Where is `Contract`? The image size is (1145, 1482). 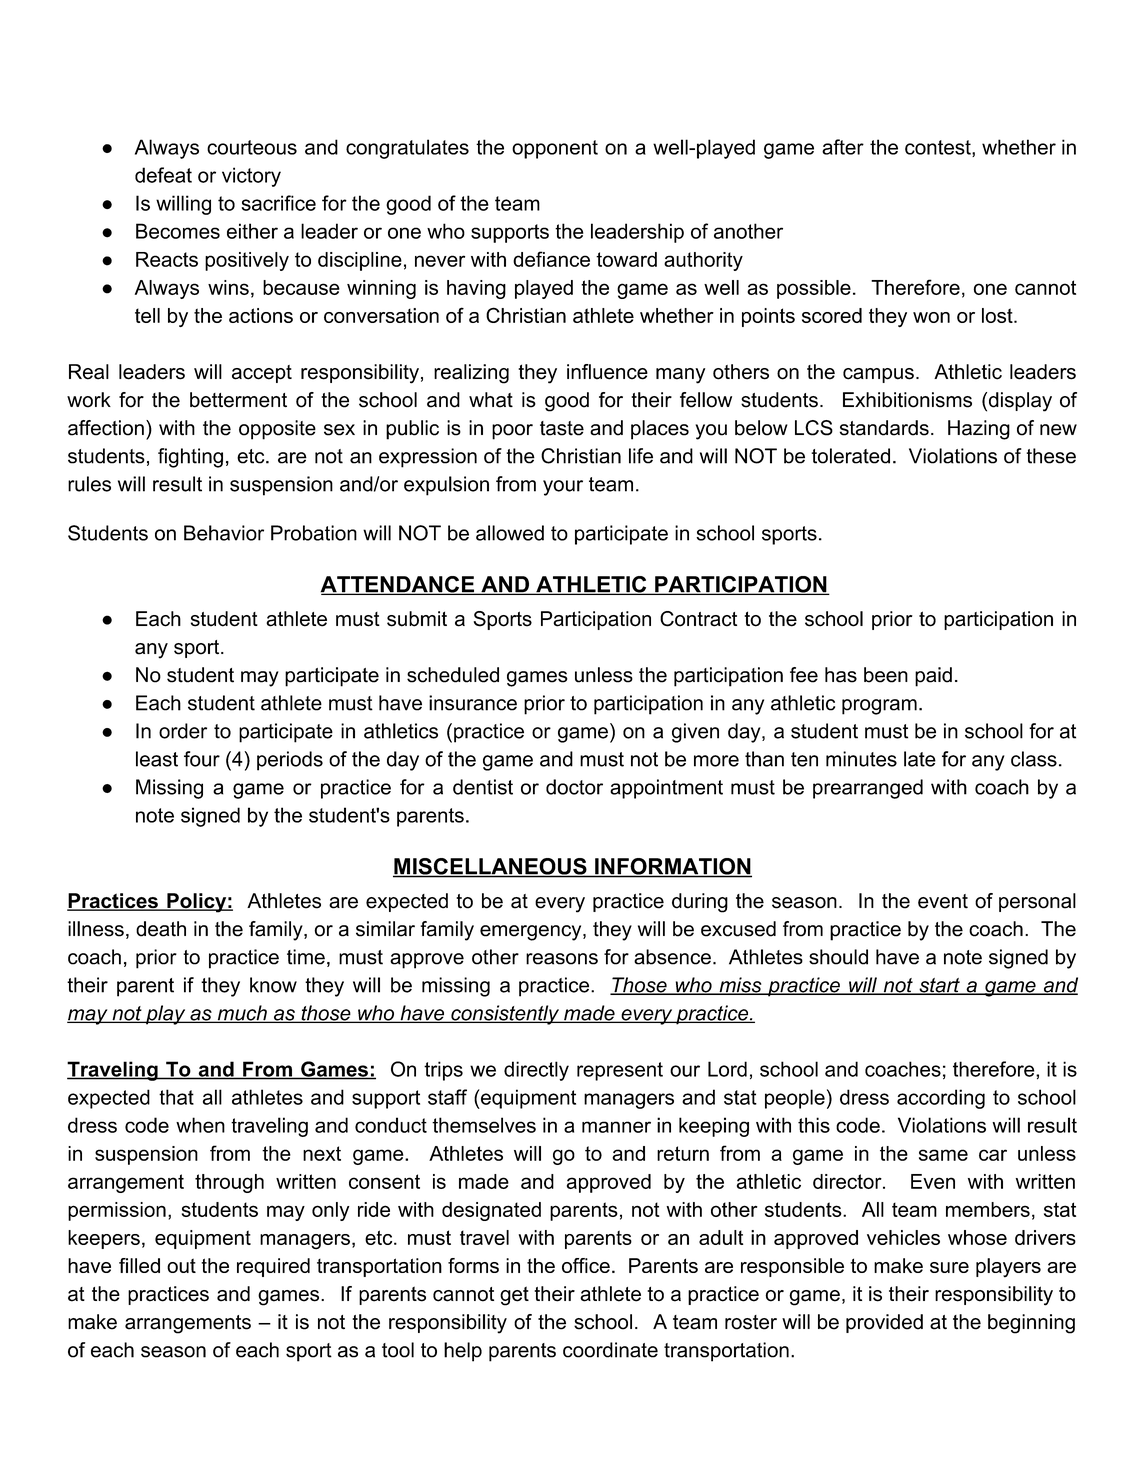
Contract is located at coordinates (698, 619).
